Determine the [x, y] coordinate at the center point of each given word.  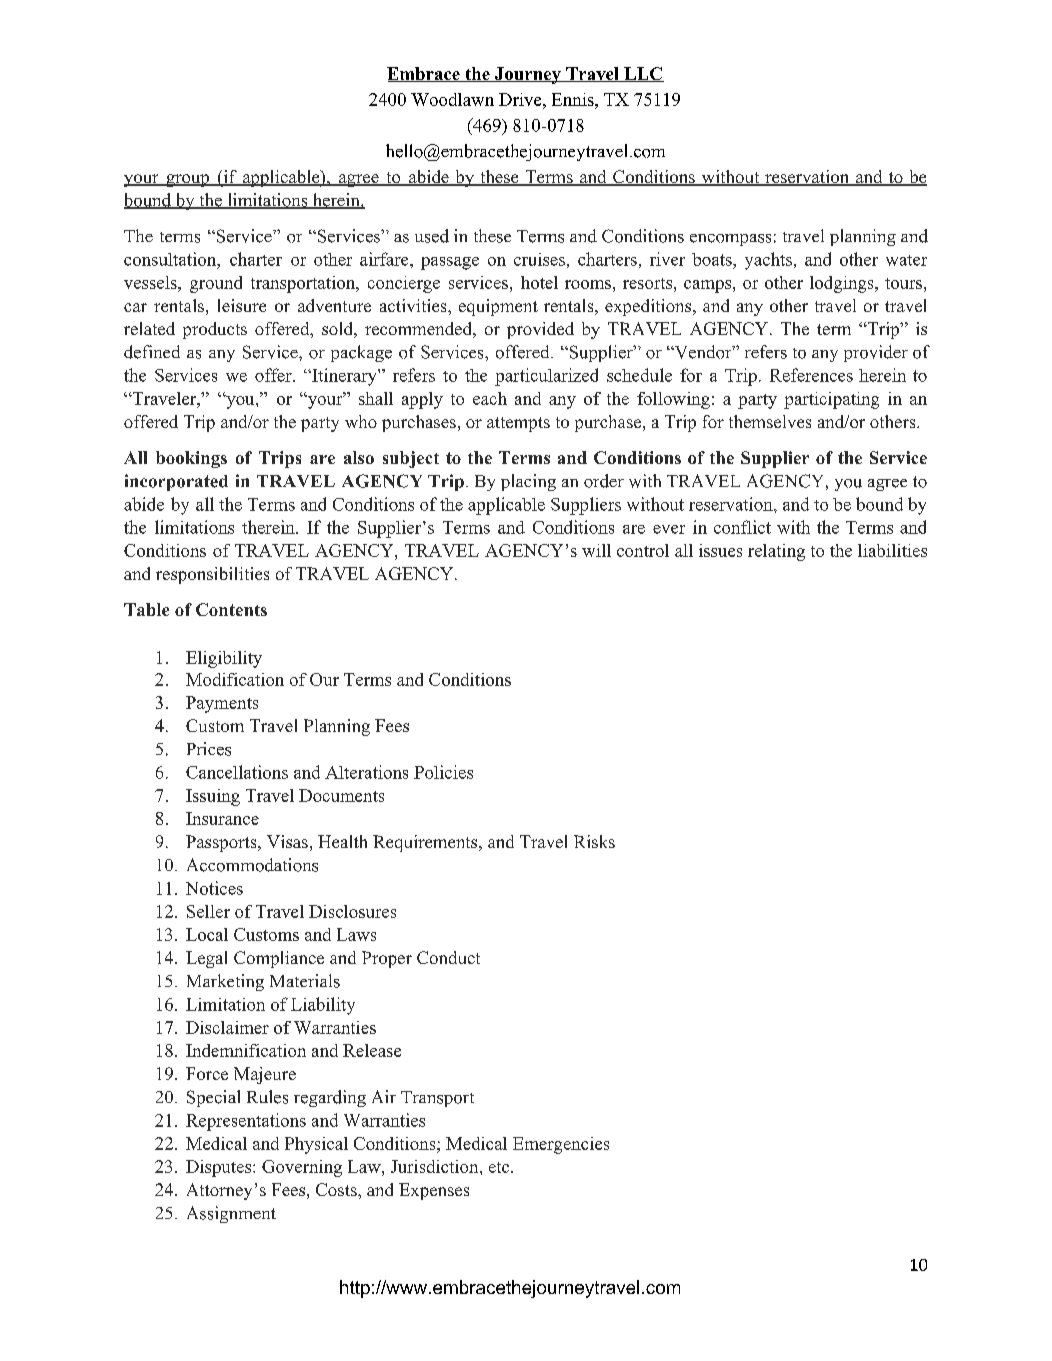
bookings [191, 459]
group [188, 180]
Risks [594, 841]
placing [528, 482]
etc [500, 1167]
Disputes [220, 1168]
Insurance [222, 818]
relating [776, 552]
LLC [643, 74]
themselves [770, 421]
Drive [521, 99]
